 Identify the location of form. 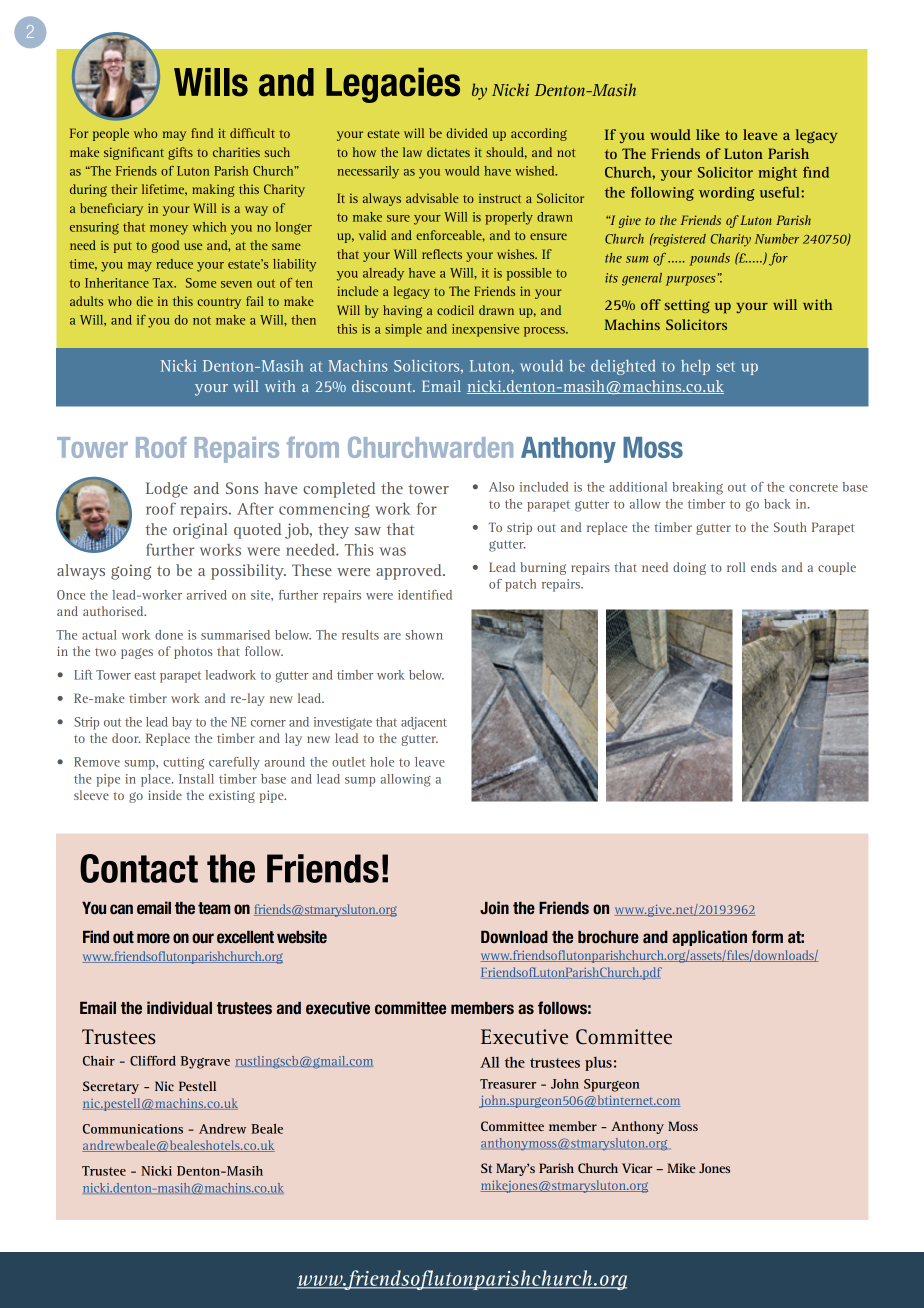
(767, 937).
